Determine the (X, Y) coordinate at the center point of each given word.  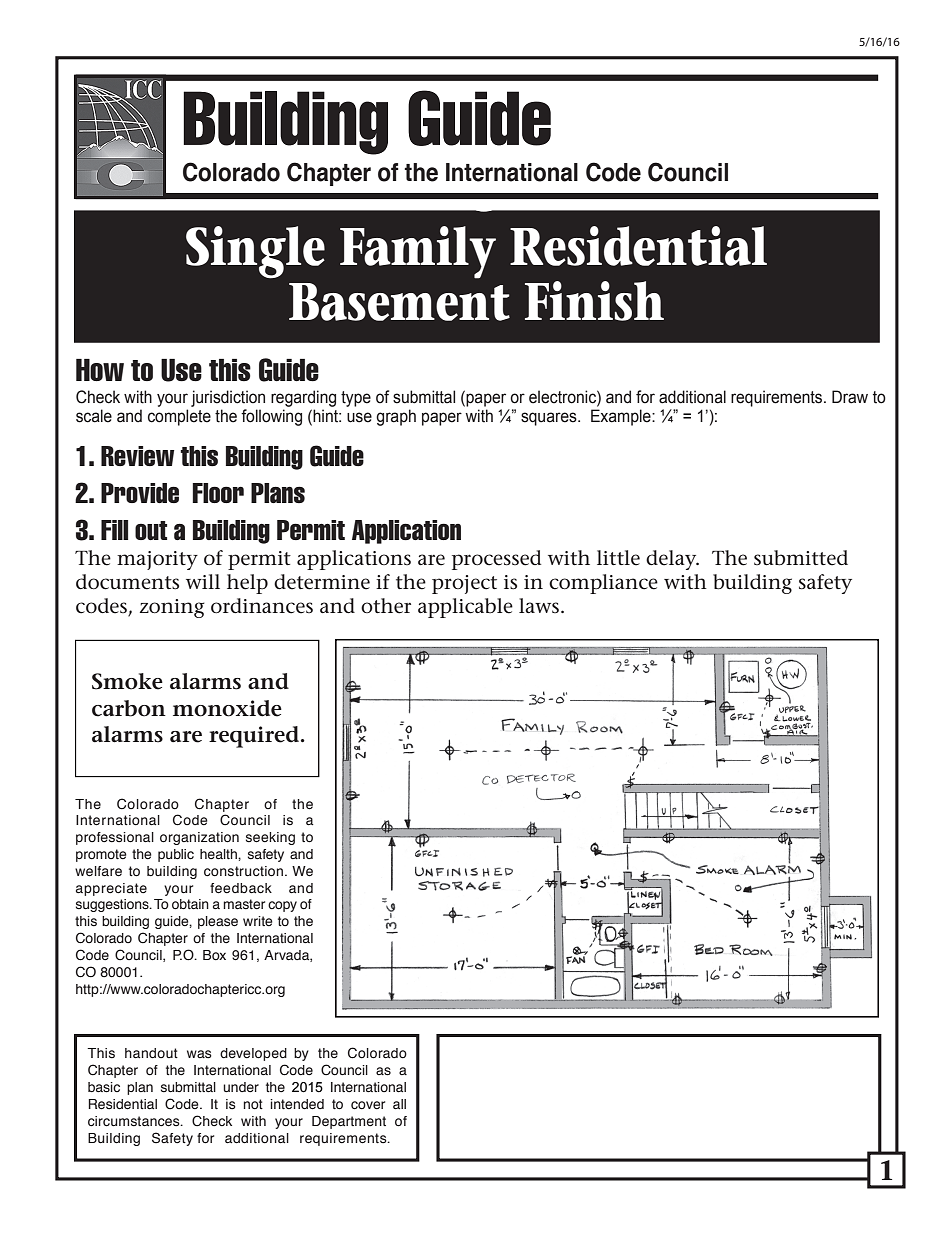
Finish (594, 301)
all (399, 1104)
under (241, 1087)
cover (368, 1105)
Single (255, 252)
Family (418, 252)
